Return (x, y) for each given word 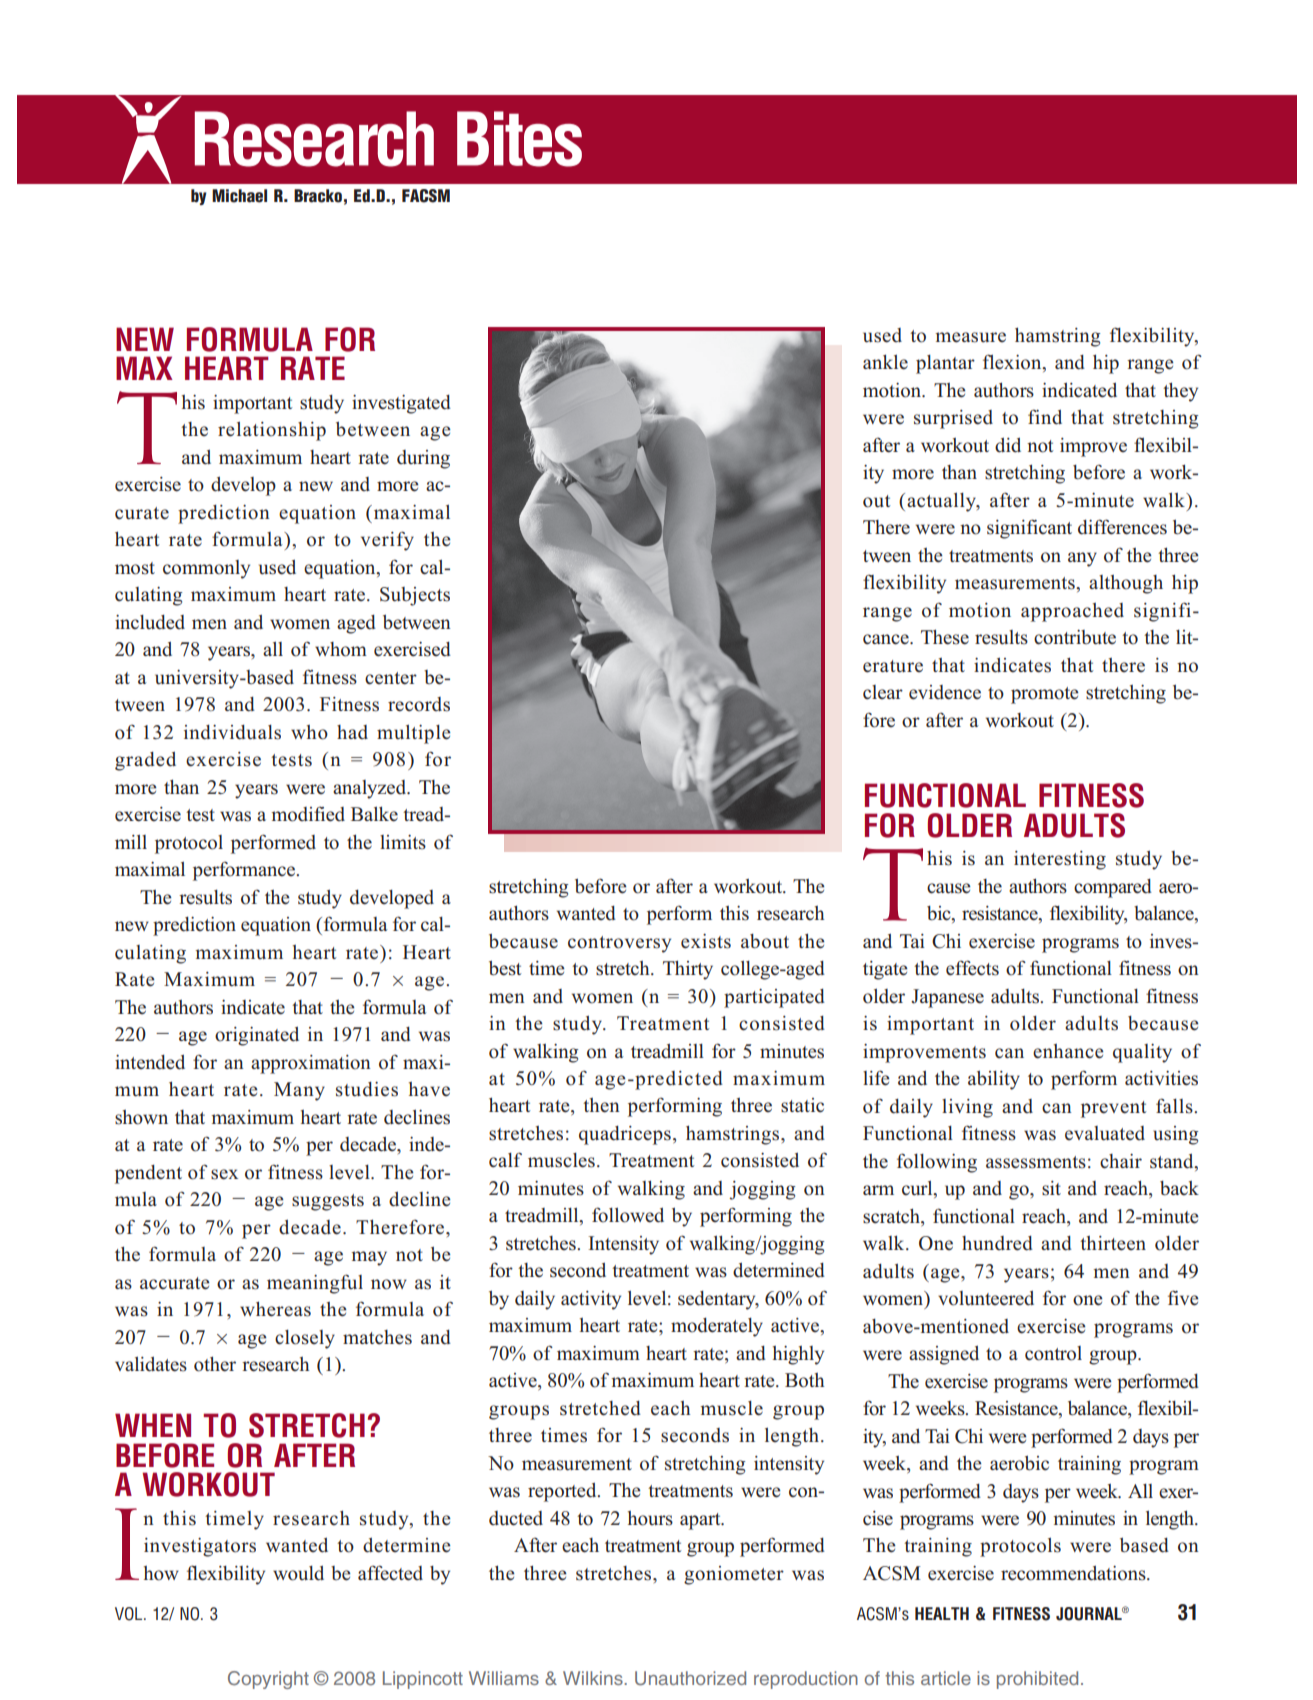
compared (1113, 888)
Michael (239, 196)
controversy (619, 944)
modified (308, 814)
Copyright (268, 1680)
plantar (945, 364)
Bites (519, 139)
